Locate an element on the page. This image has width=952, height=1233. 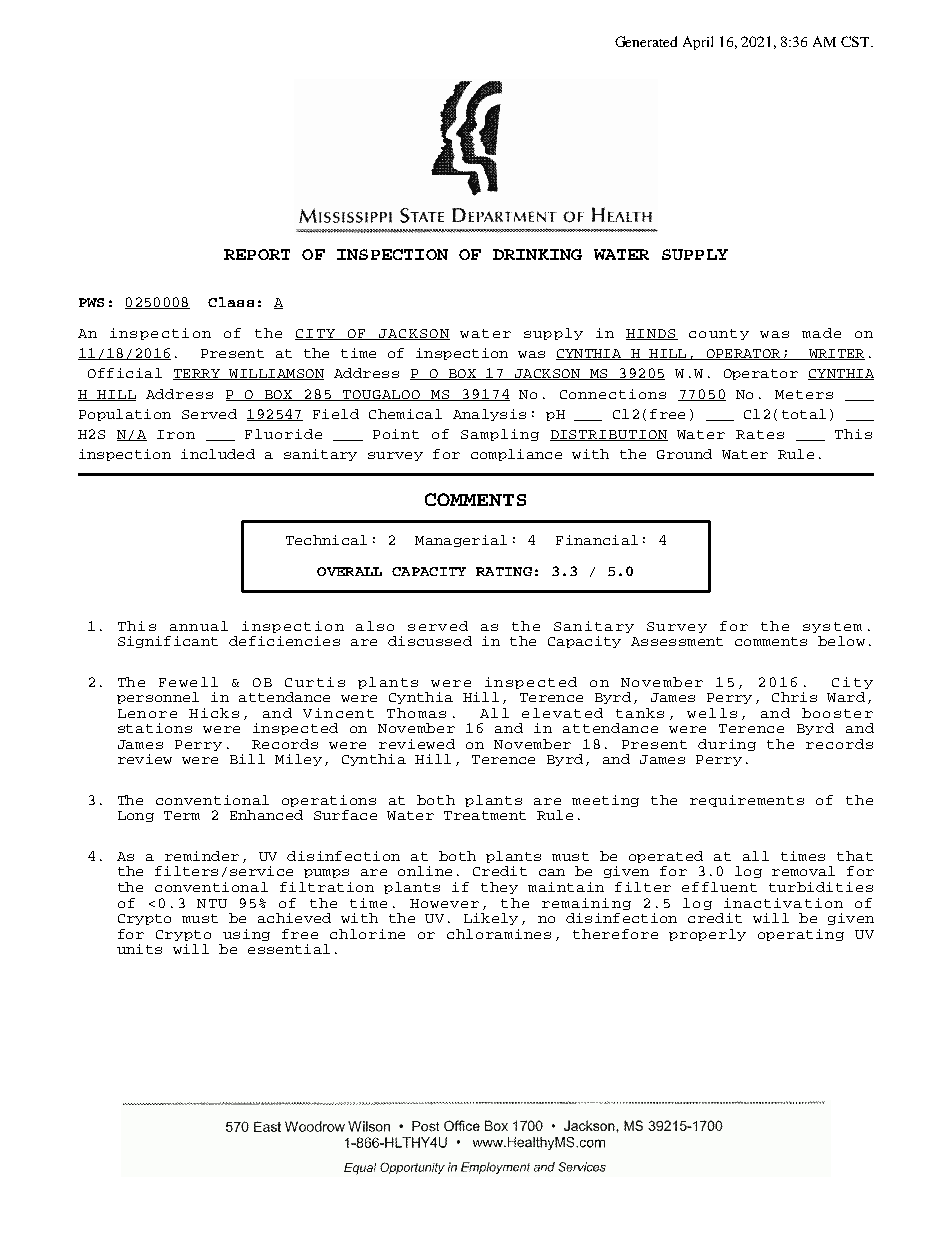
REPORT is located at coordinates (257, 254).
